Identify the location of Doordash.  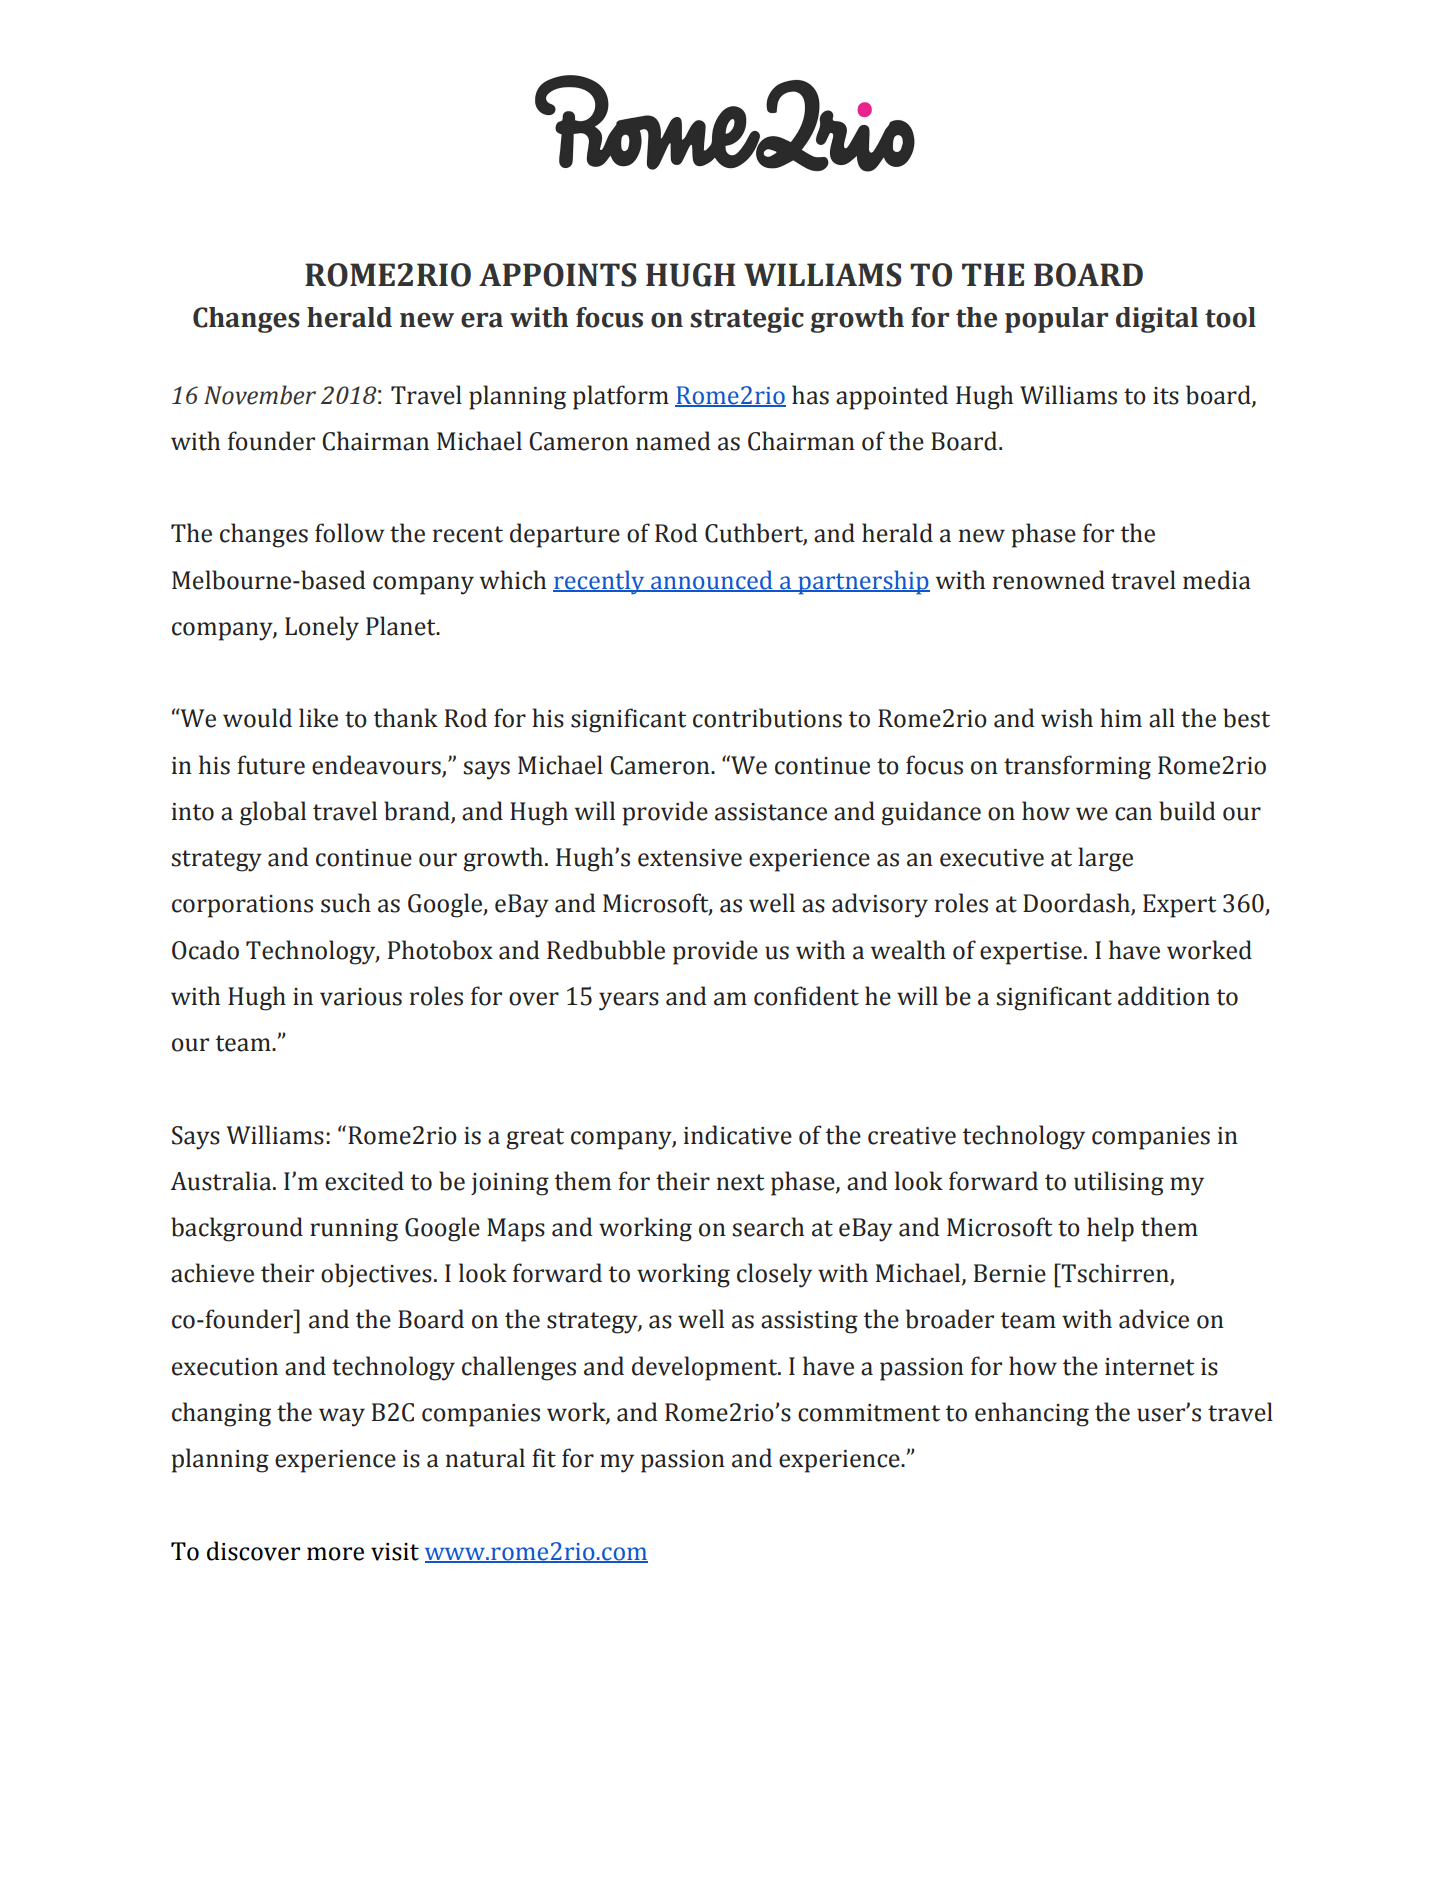
(1077, 904).
